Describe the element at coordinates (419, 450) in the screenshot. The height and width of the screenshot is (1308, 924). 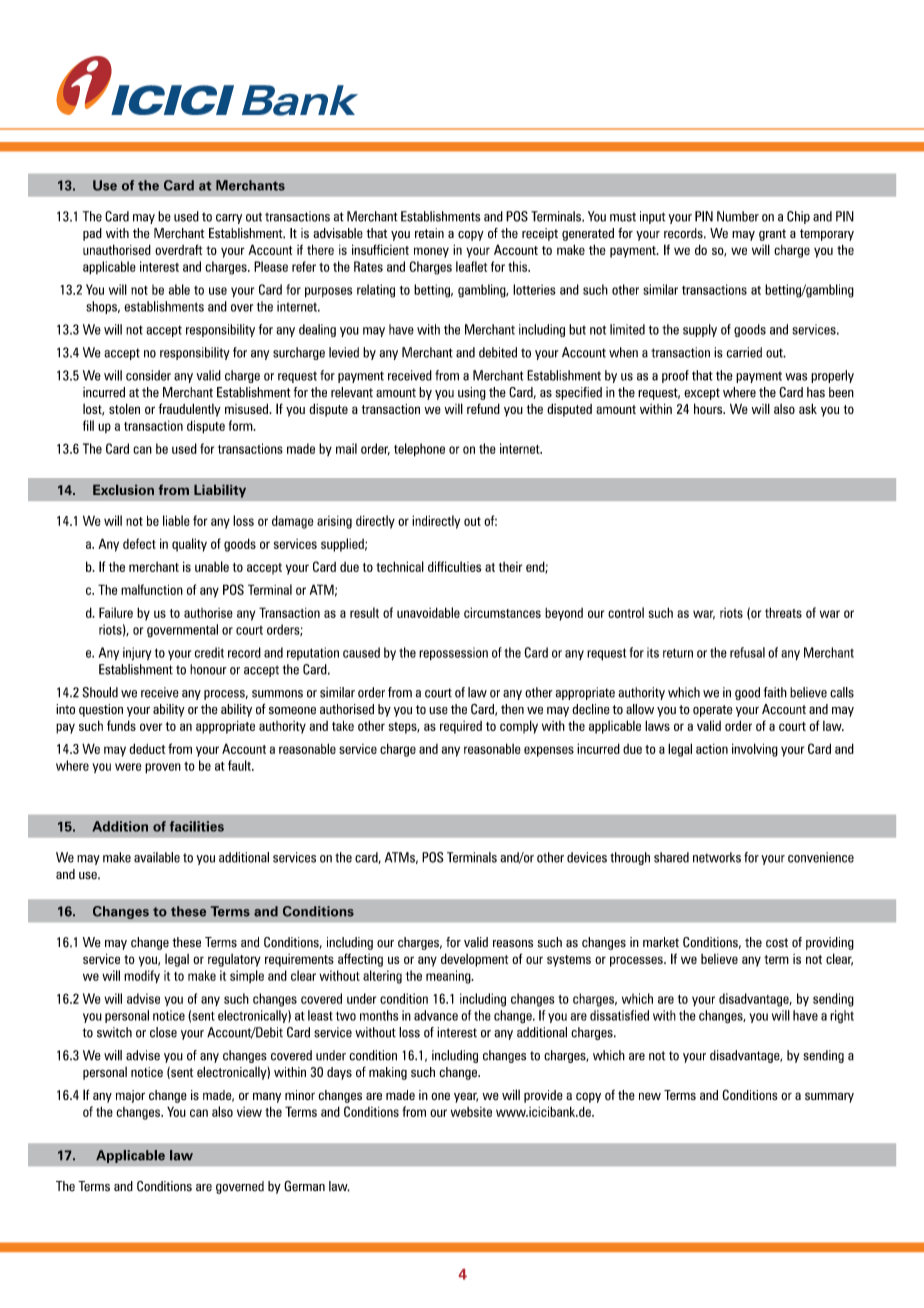
I see `telephone` at that location.
